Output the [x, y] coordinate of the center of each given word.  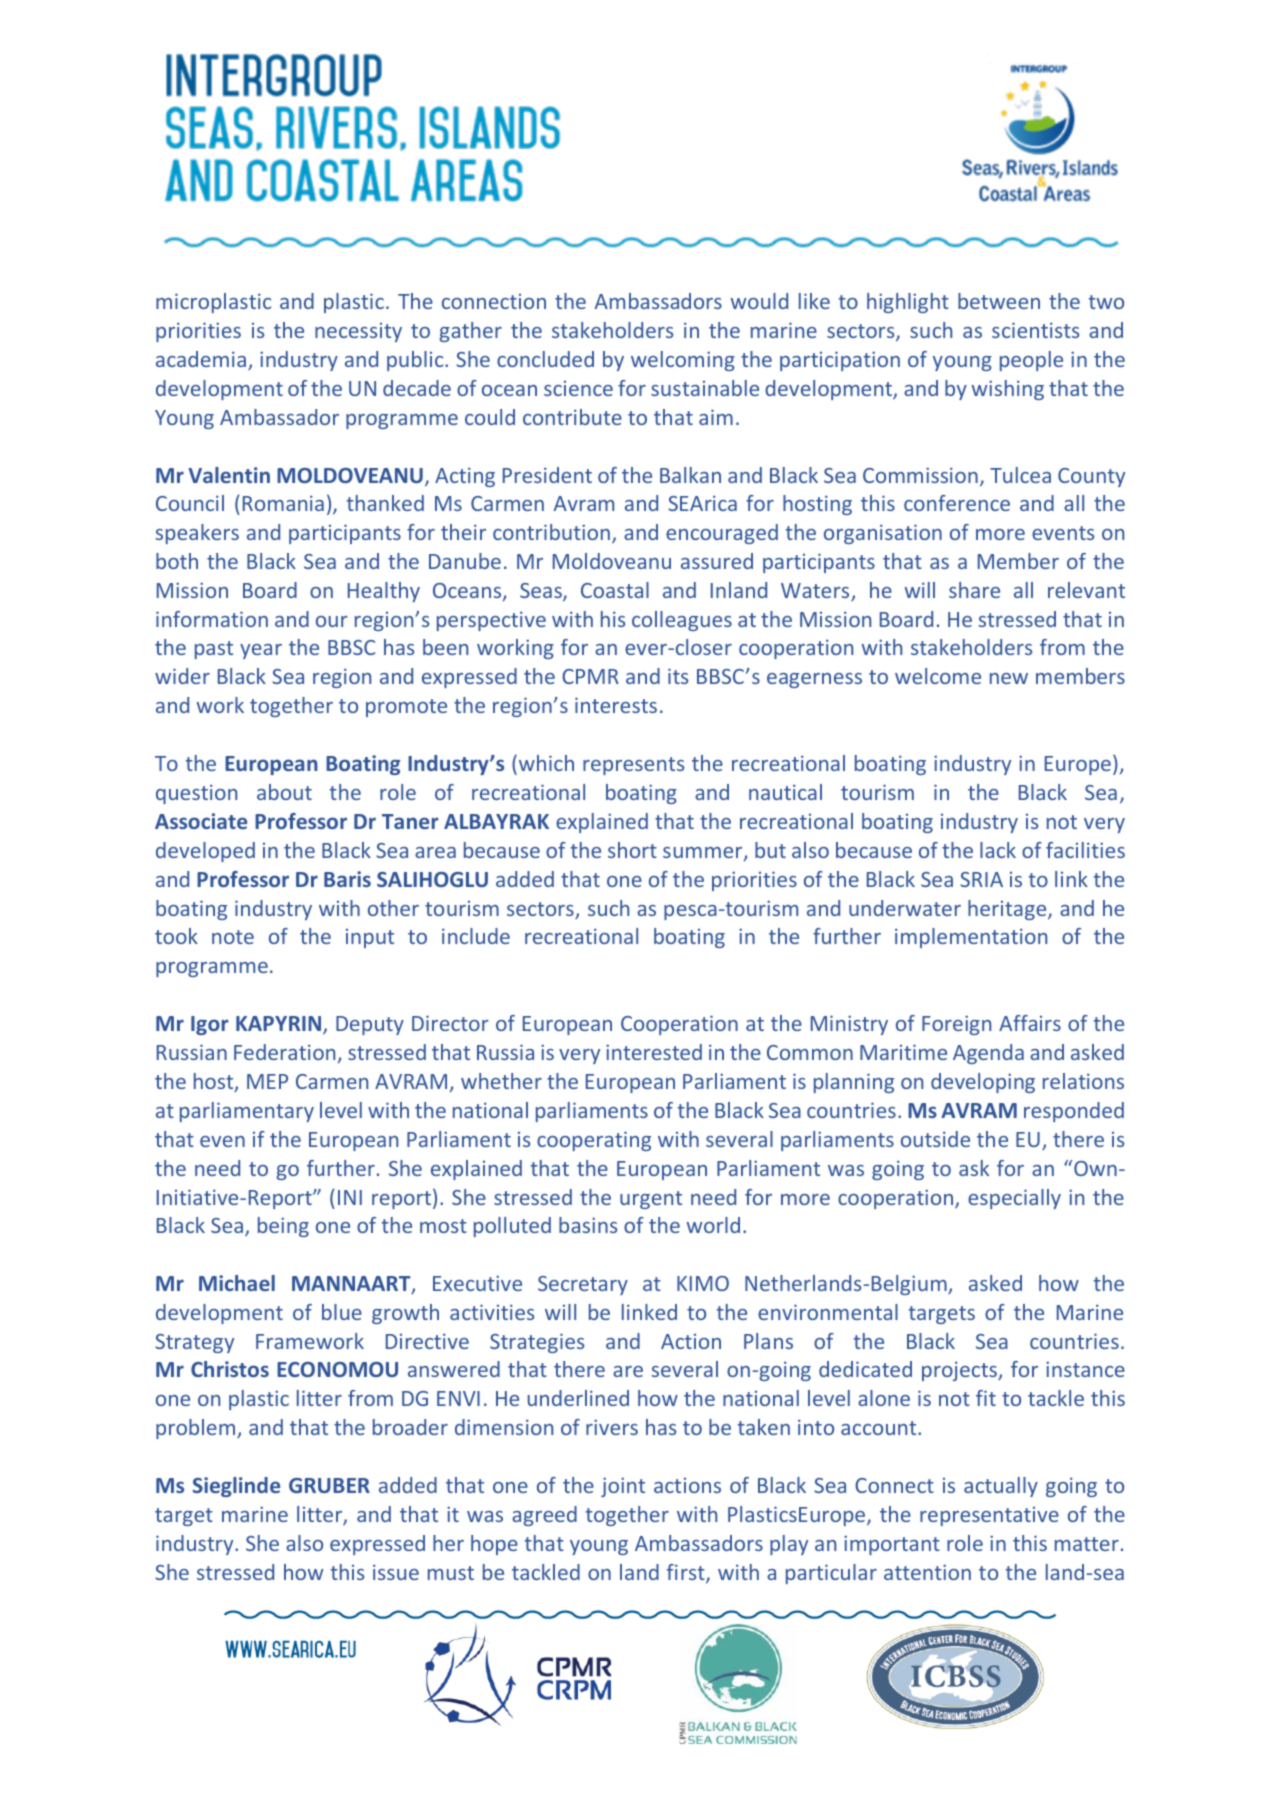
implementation [971, 938]
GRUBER [329, 1485]
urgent [651, 1200]
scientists [1035, 330]
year [261, 651]
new [1009, 678]
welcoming [683, 361]
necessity [358, 332]
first [687, 1573]
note [233, 937]
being [283, 1227]
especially [1014, 1199]
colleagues [682, 621]
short [632, 850]
